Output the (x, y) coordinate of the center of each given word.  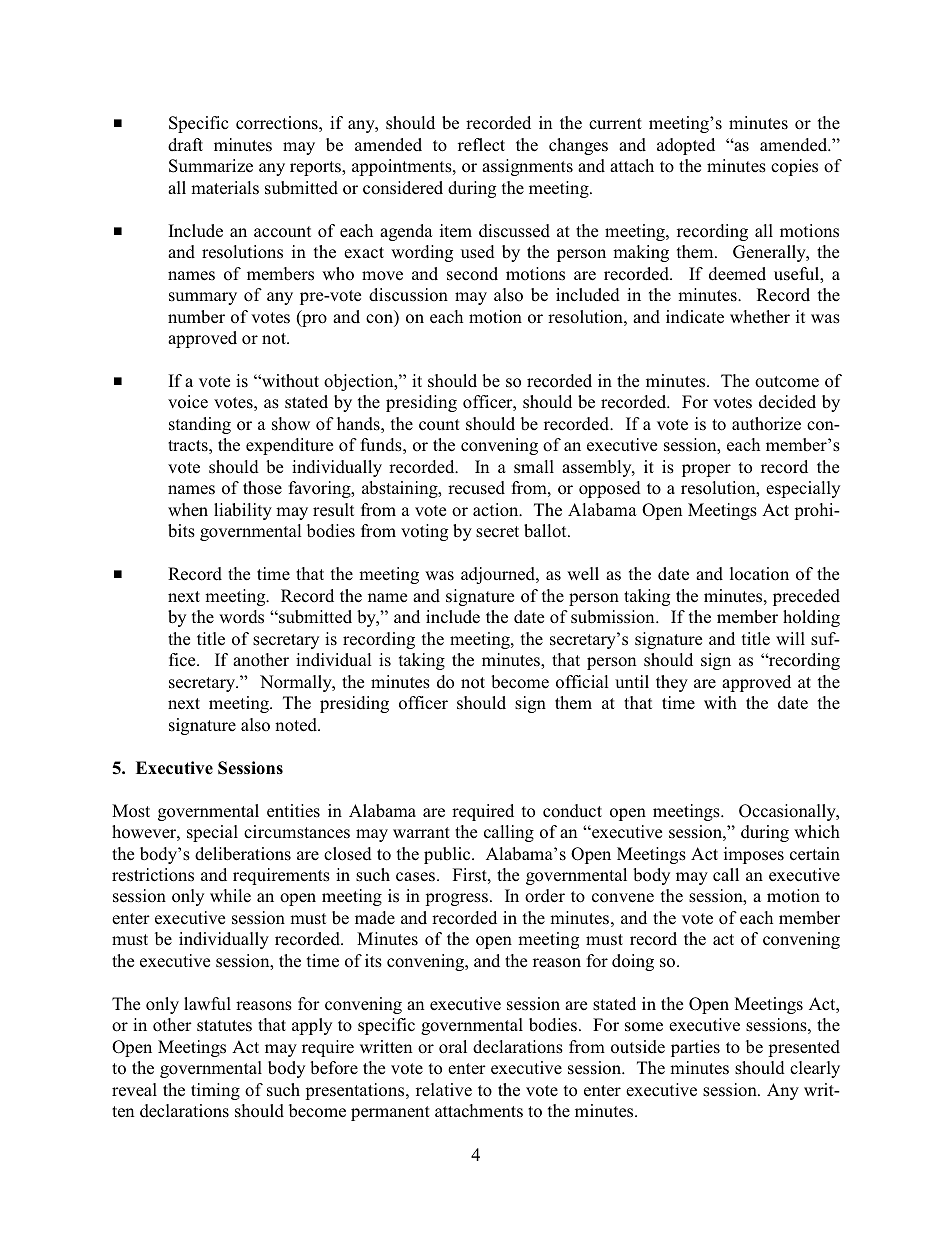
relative (444, 1090)
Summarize (211, 166)
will (790, 638)
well (583, 573)
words (241, 617)
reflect (481, 144)
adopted (686, 146)
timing (215, 1091)
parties (695, 1048)
